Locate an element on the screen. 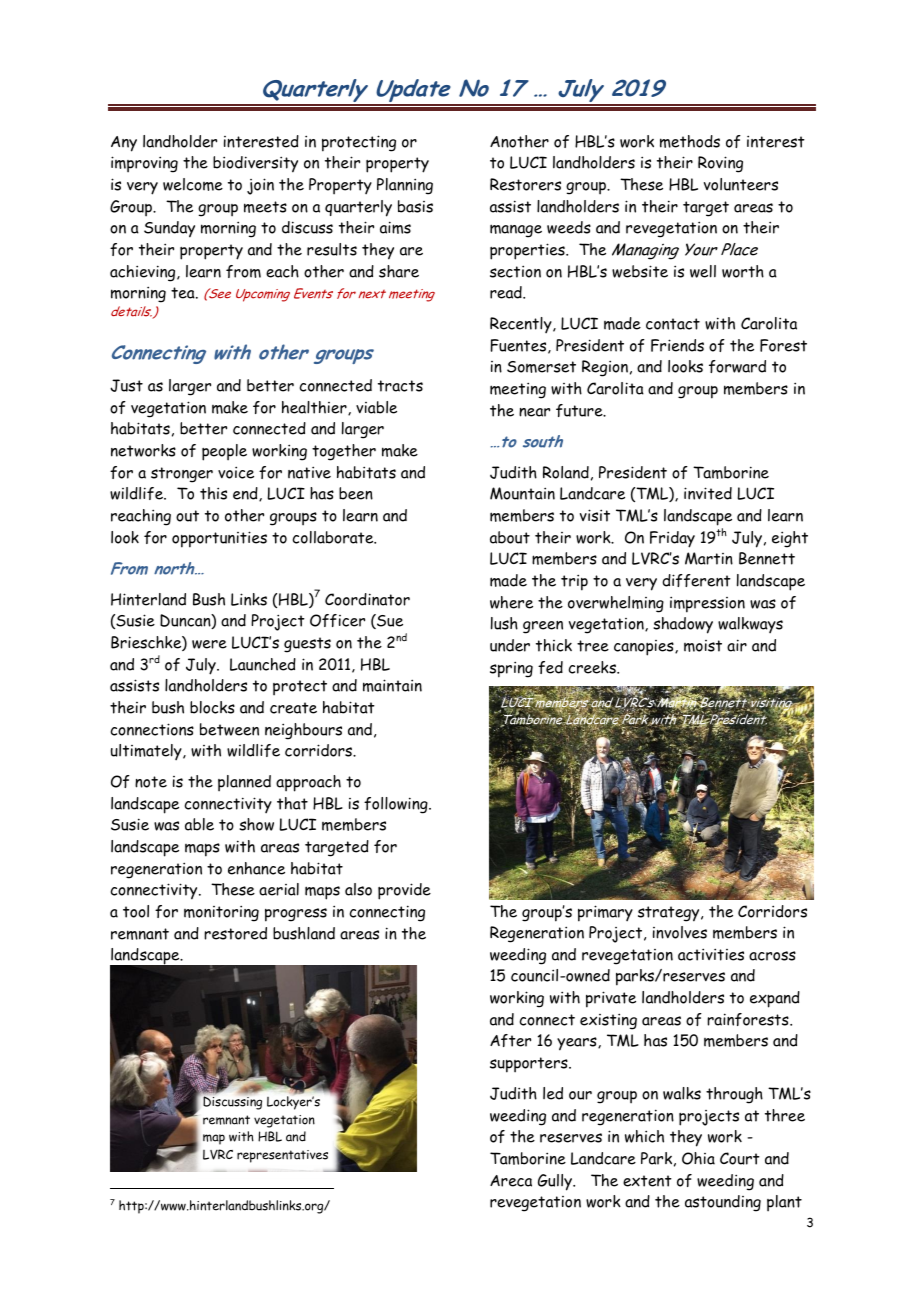 The image size is (924, 1308). were is located at coordinates (209, 644).
